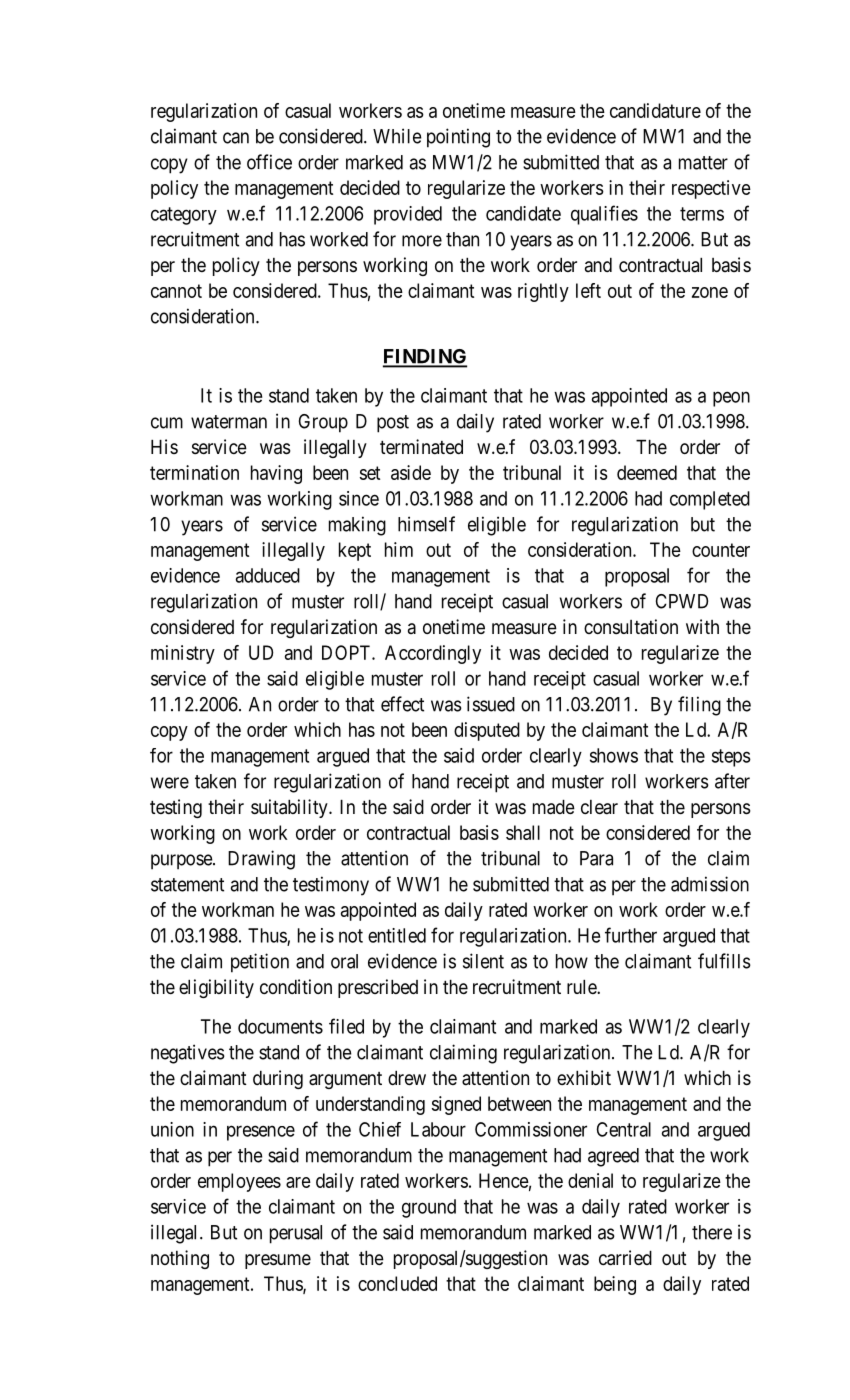 The height and width of the document is (1400, 850). Describe the element at coordinates (269, 162) in the document. I see `office` at that location.
